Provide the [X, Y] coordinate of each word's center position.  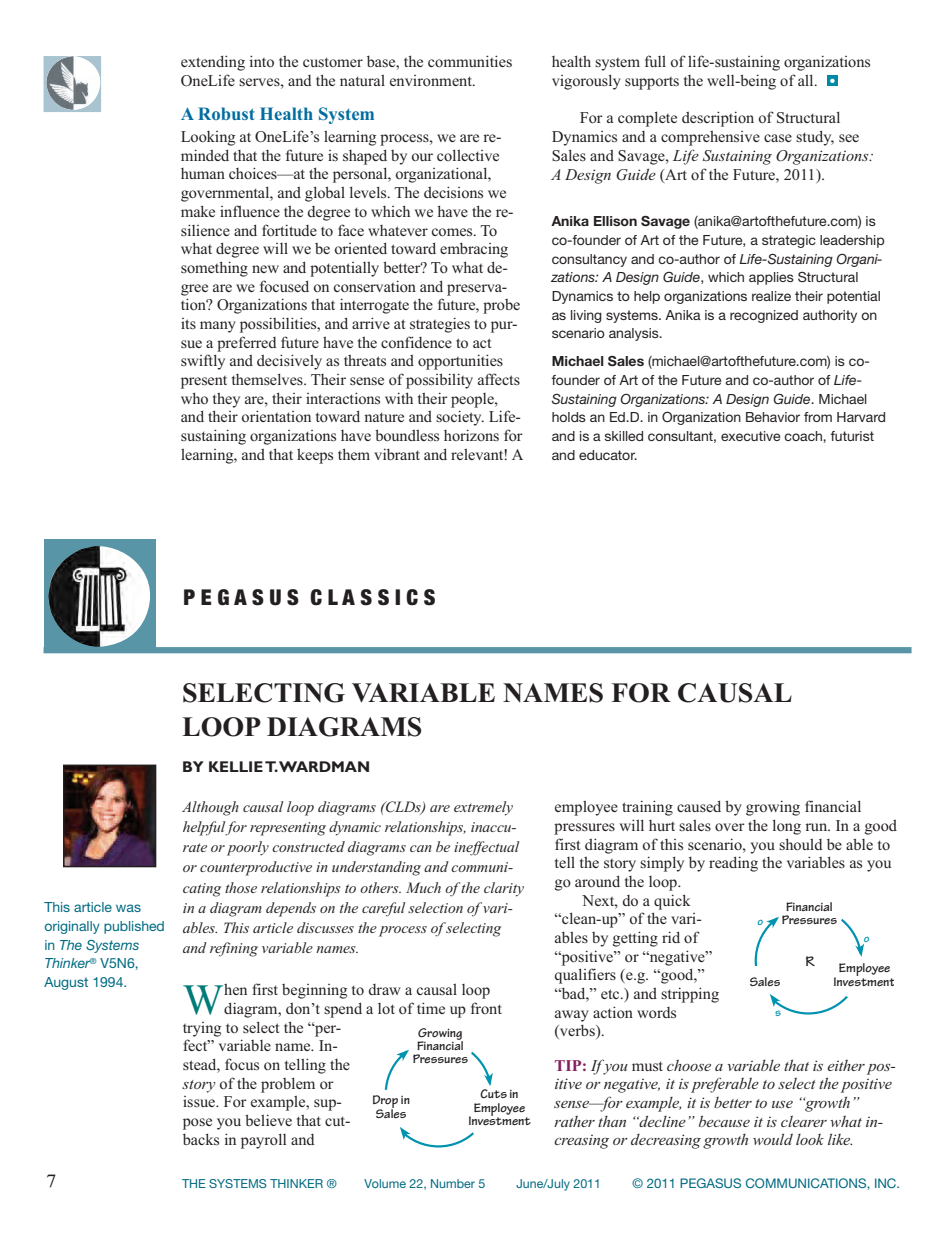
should [801, 844]
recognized [764, 316]
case [778, 138]
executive [750, 436]
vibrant [397, 454]
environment [432, 80]
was [128, 908]
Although [210, 808]
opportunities [460, 362]
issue [200, 1101]
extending [213, 63]
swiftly [203, 362]
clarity [504, 889]
